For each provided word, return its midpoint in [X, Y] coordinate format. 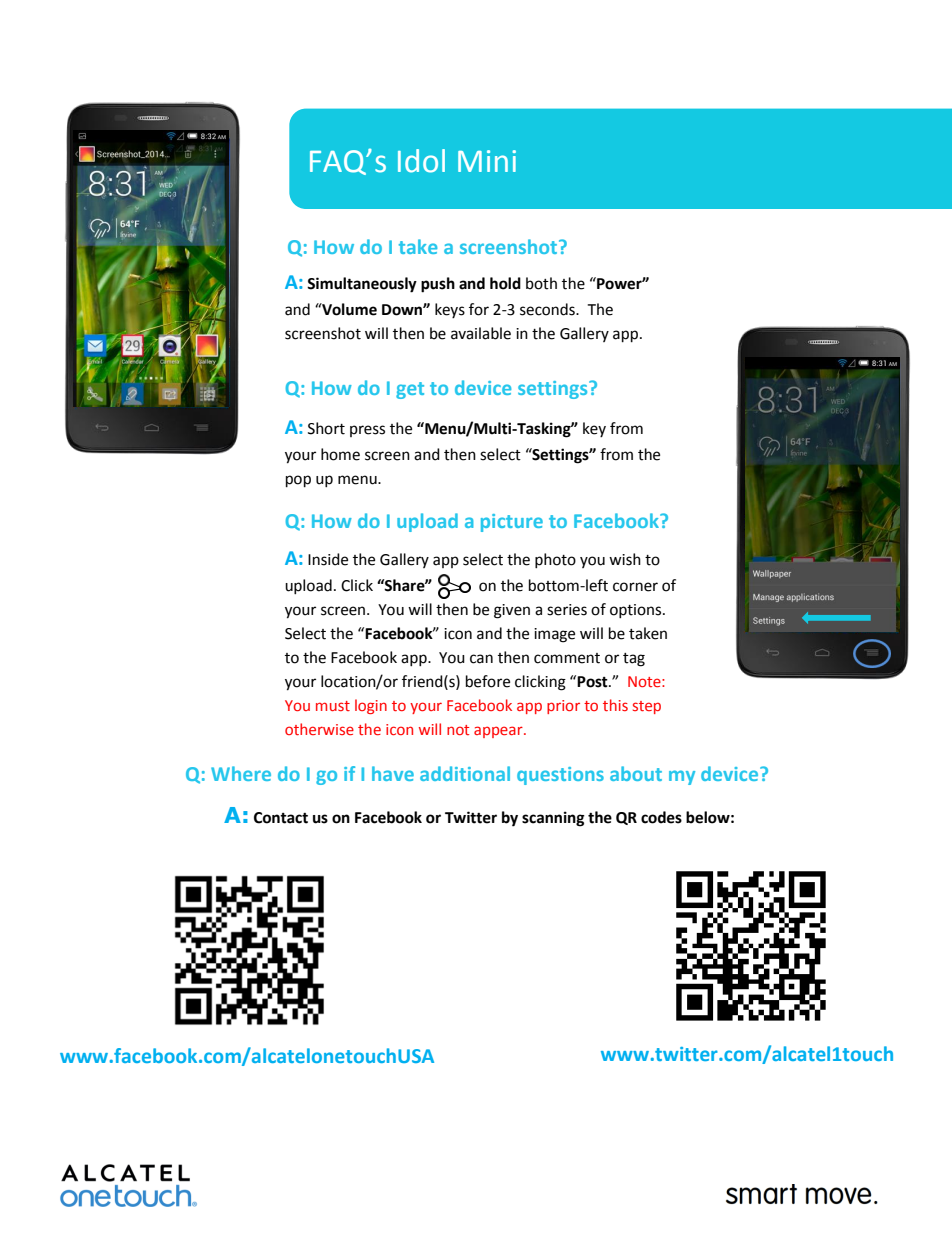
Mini [487, 161]
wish [625, 559]
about [636, 773]
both [541, 283]
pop [298, 481]
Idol [421, 161]
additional [465, 773]
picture [512, 523]
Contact [281, 818]
